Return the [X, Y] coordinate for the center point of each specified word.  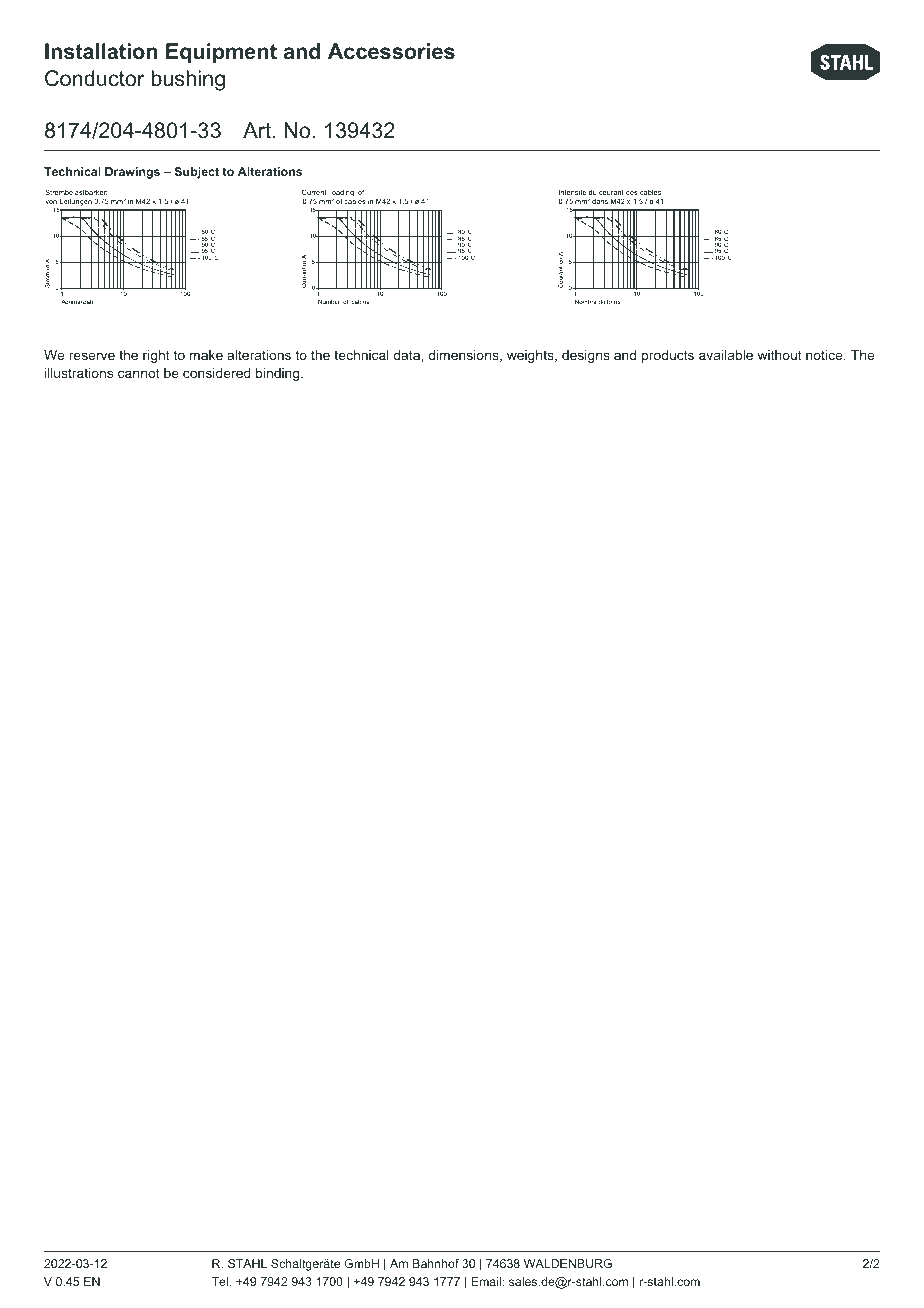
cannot [139, 373]
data [408, 355]
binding [279, 374]
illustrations [79, 373]
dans [600, 201]
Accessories [391, 51]
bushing [188, 80]
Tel [221, 1281]
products [668, 356]
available [726, 355]
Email [486, 1281]
